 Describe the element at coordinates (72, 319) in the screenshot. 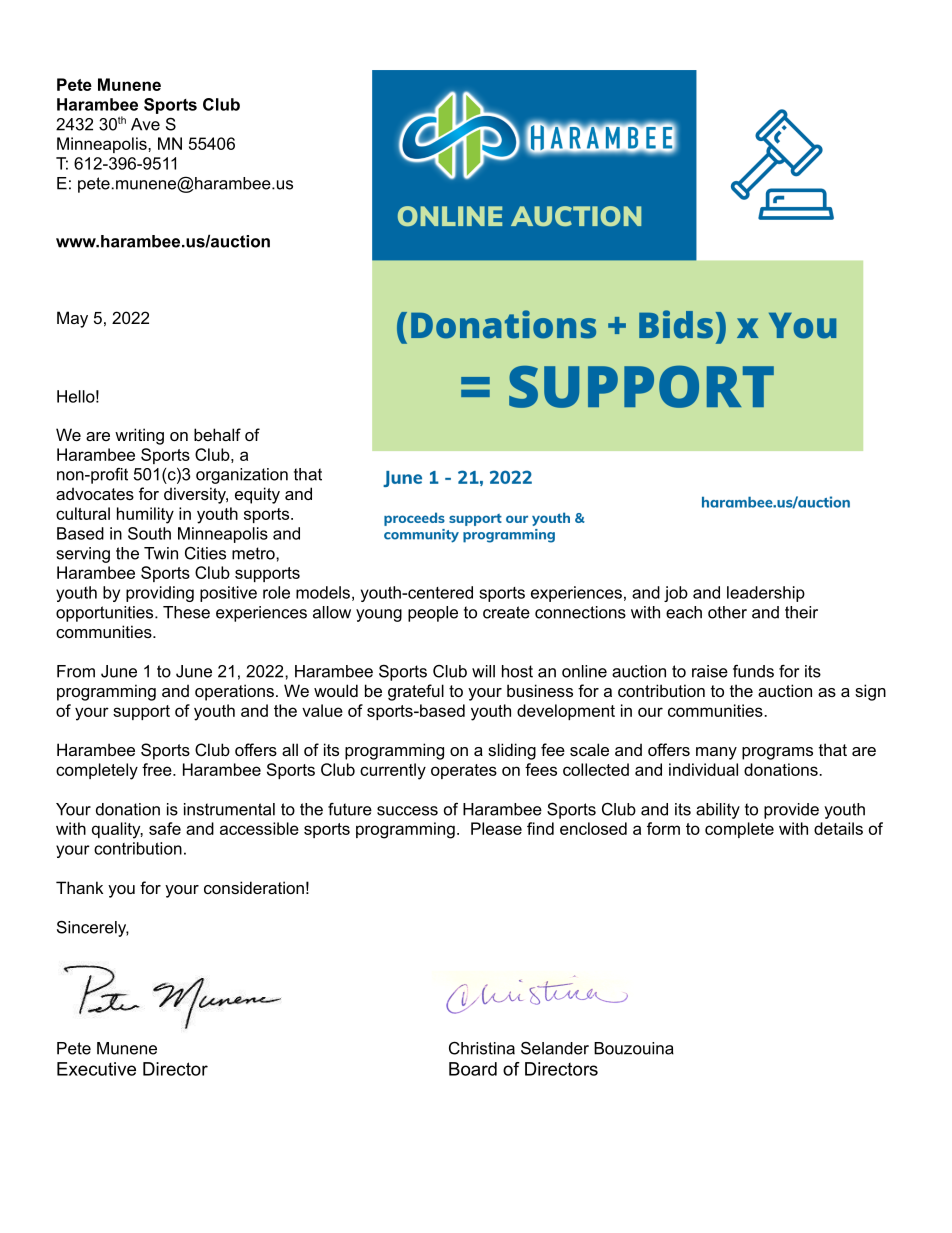

I see `May` at that location.
